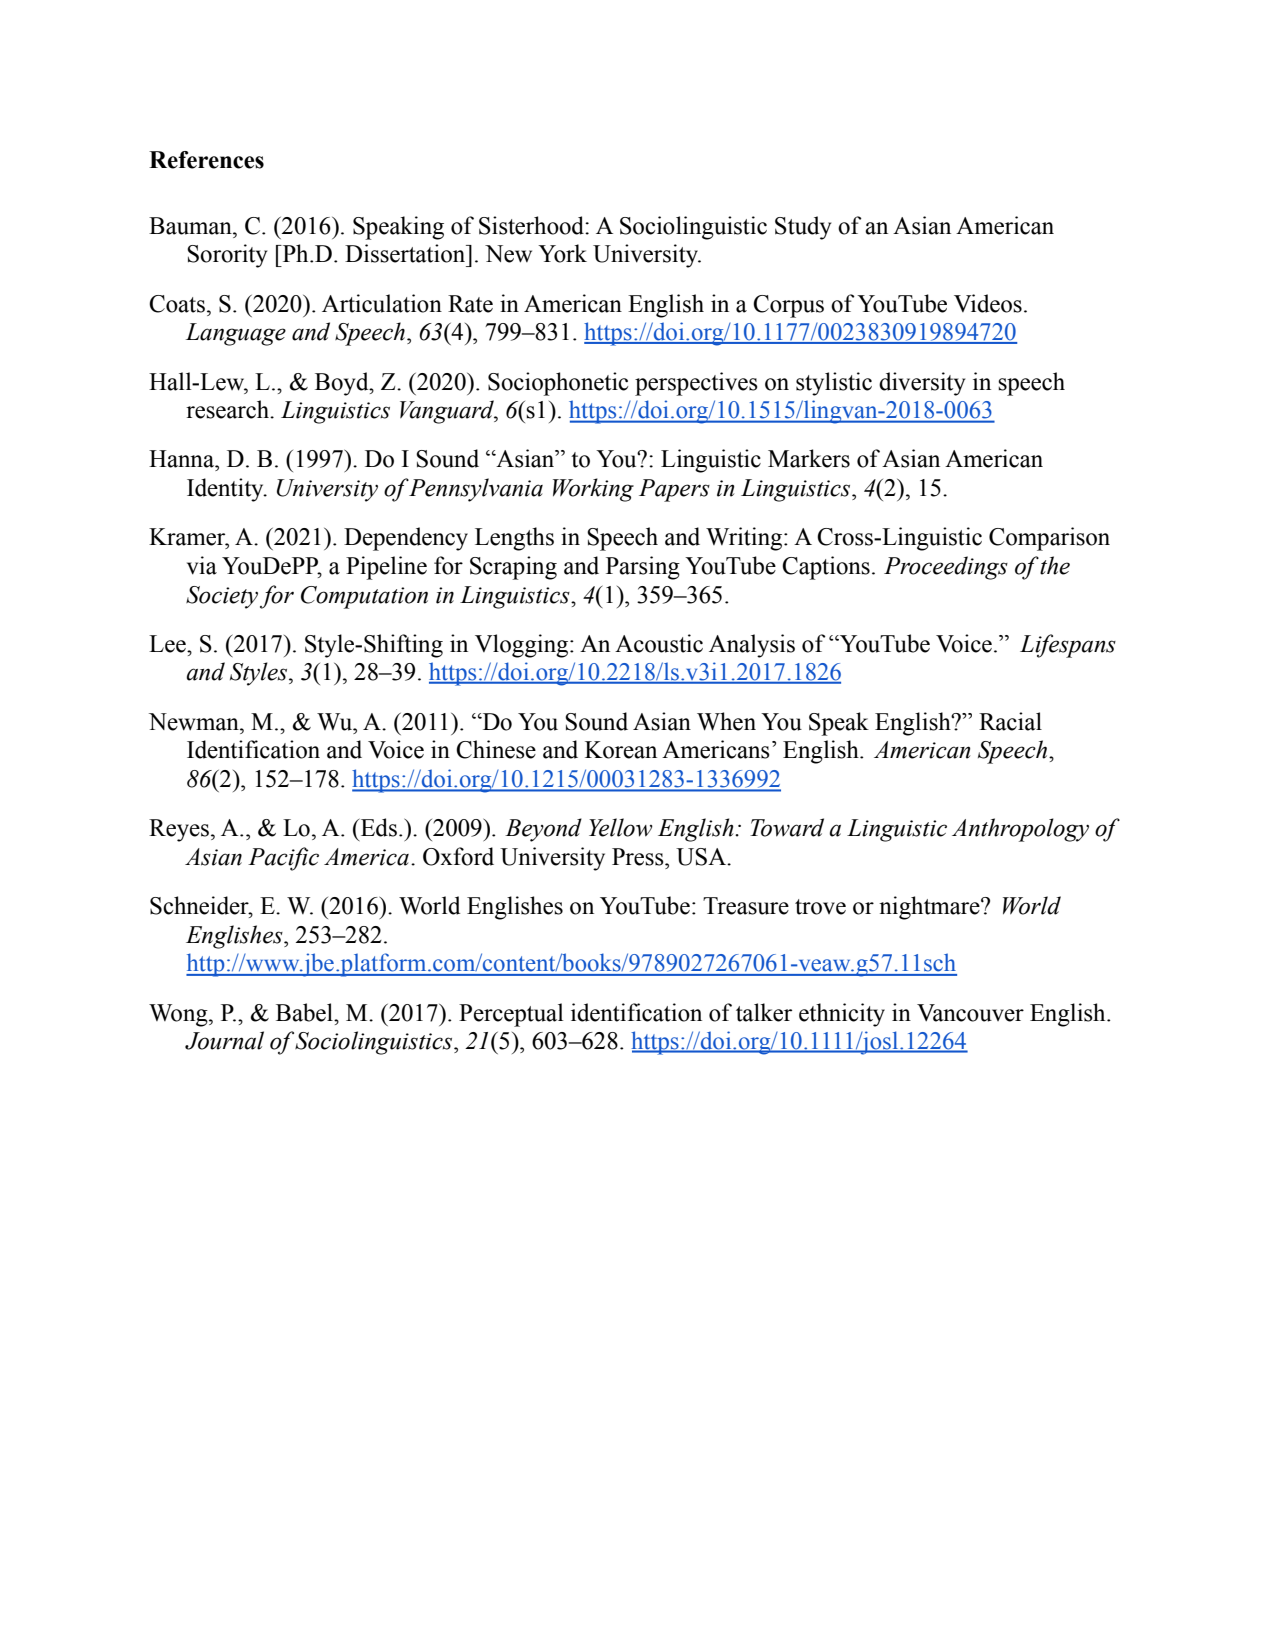 The image size is (1268, 1641). What do you see at coordinates (803, 228) in the screenshot?
I see `Study` at bounding box center [803, 228].
